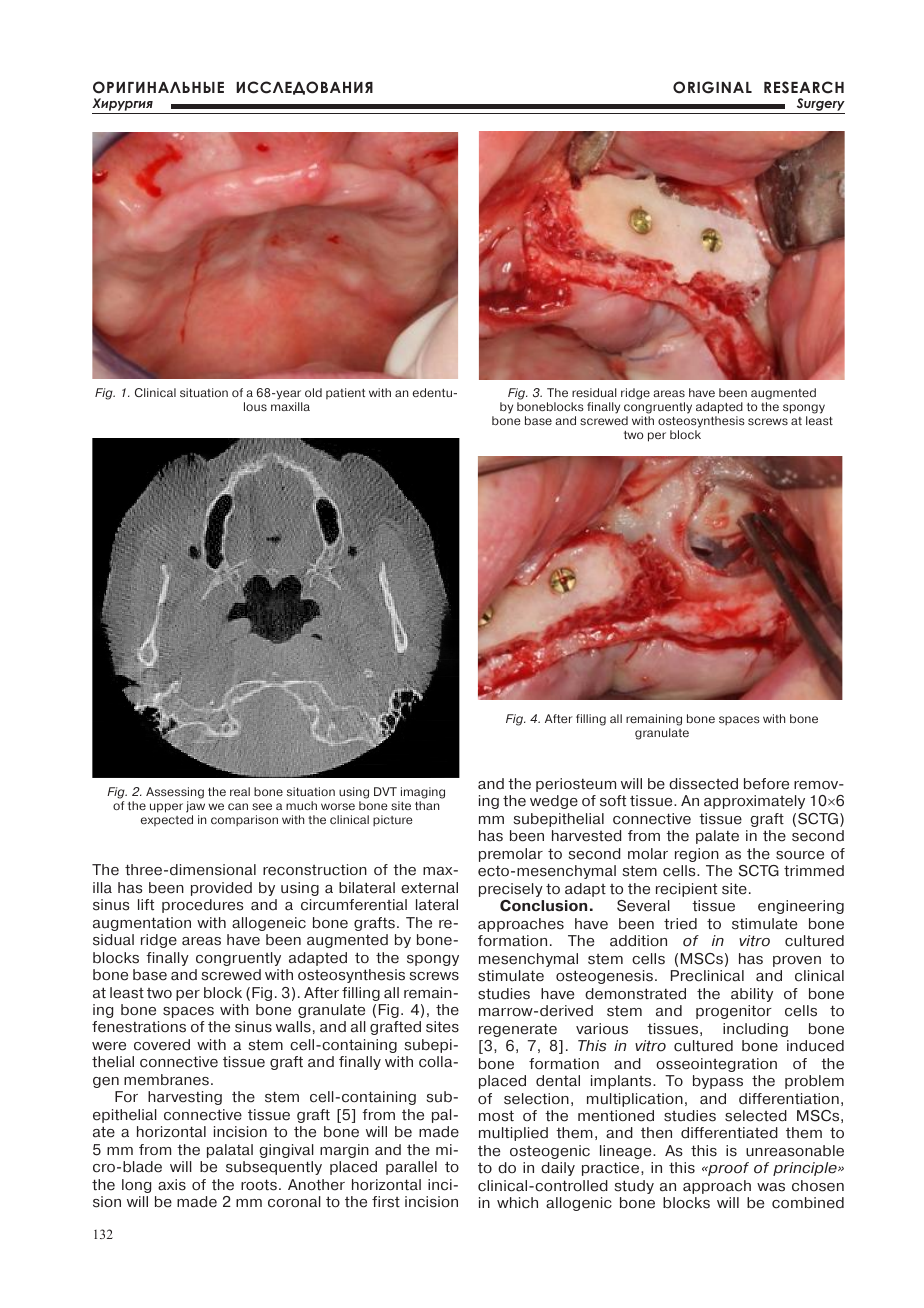  I want to click on was, so click(771, 1187).
